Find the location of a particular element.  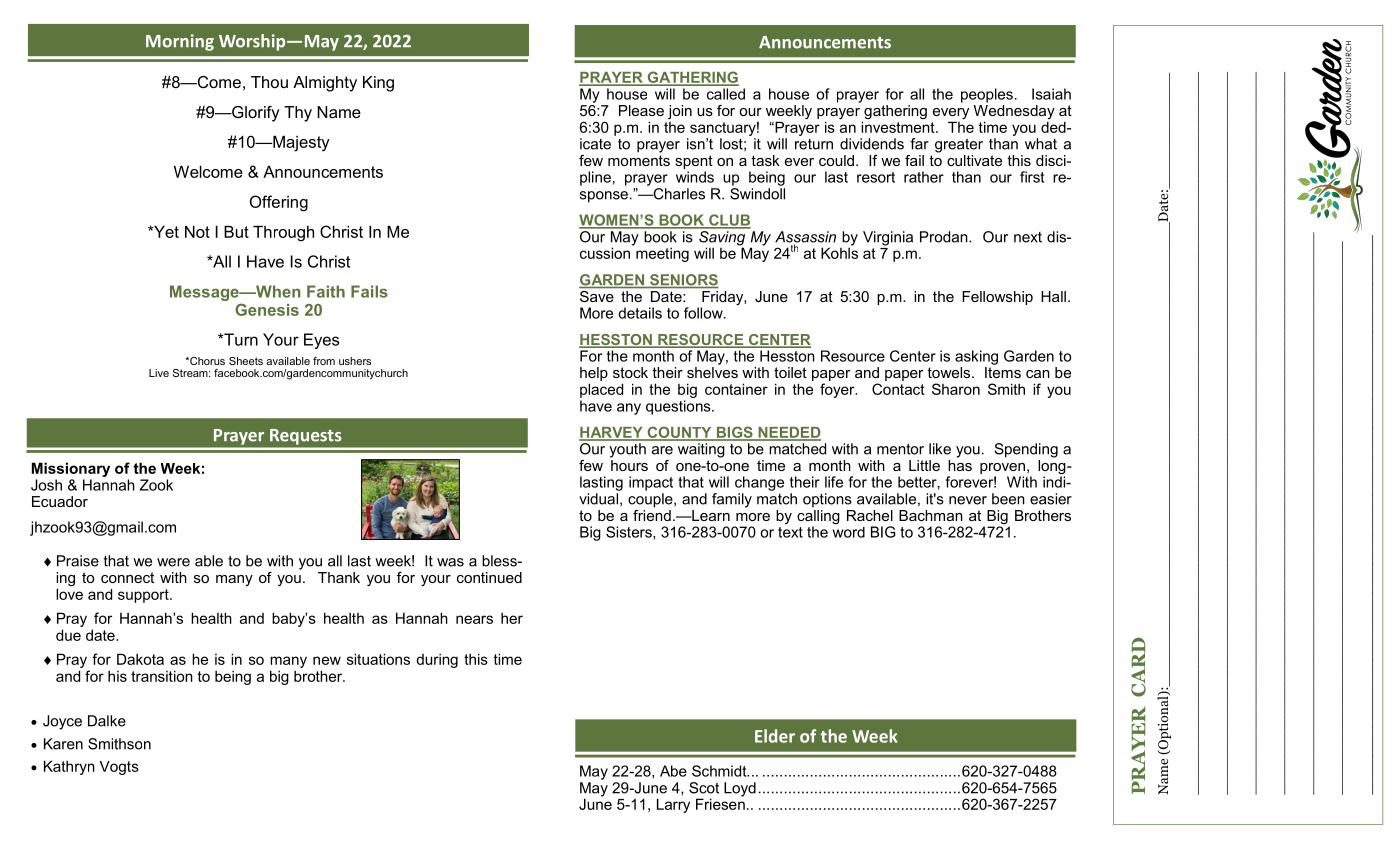

word is located at coordinates (849, 532).
